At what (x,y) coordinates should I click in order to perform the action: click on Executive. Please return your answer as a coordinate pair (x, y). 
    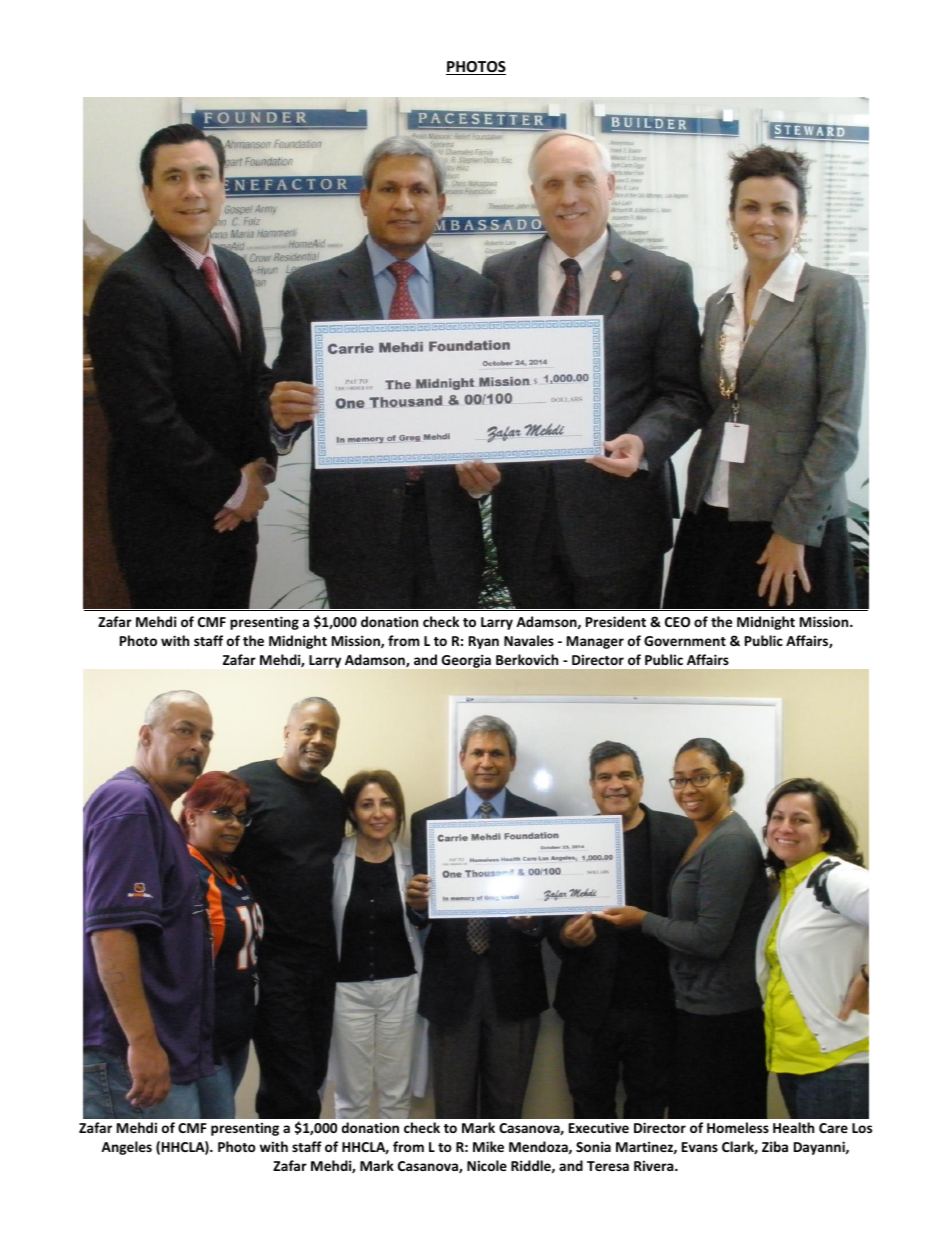
    Looking at the image, I should click on (599, 1127).
